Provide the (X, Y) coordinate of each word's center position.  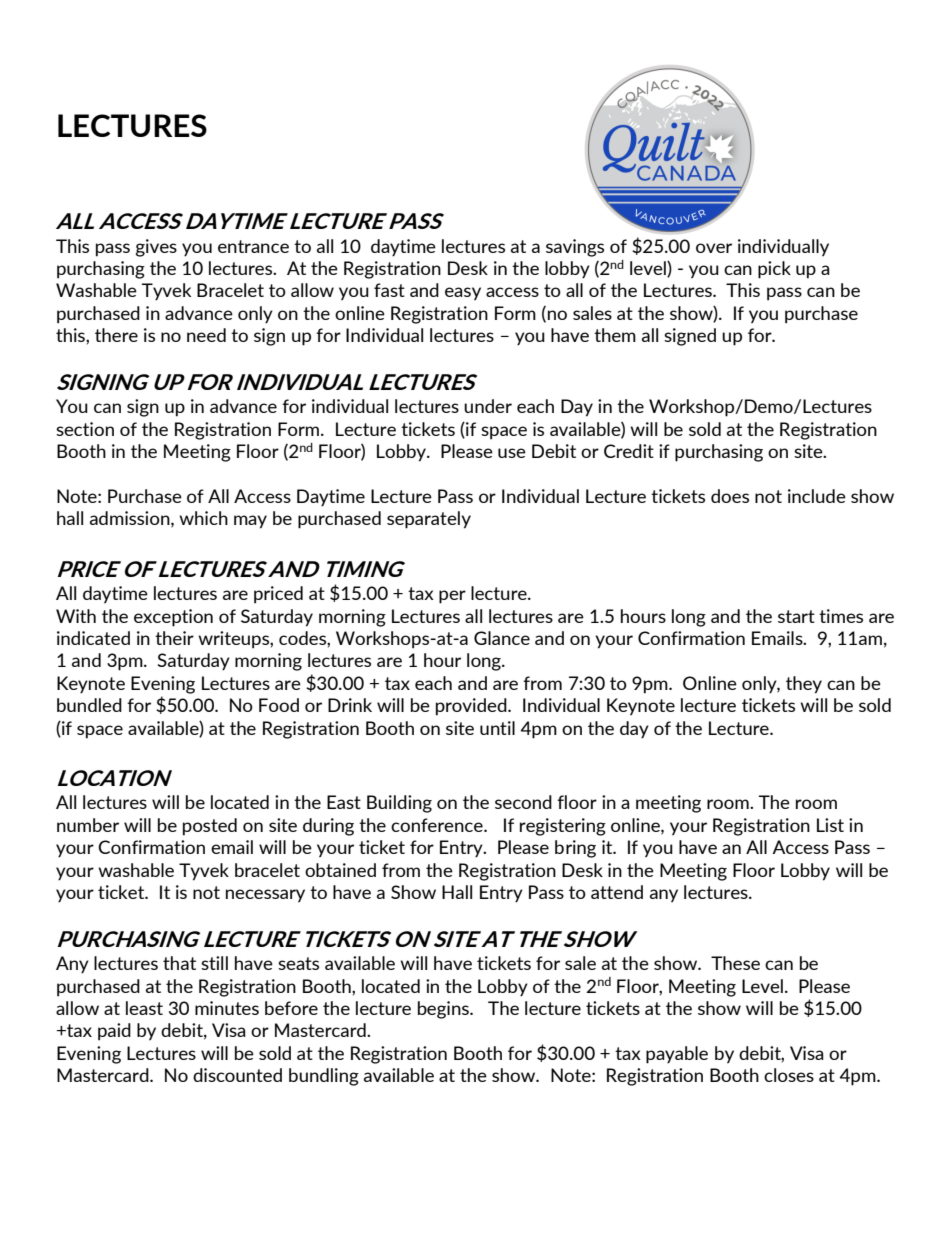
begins (444, 1010)
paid (114, 1032)
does (730, 496)
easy (463, 294)
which (203, 518)
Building (399, 804)
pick (774, 270)
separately (429, 520)
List (830, 825)
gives (156, 248)
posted (210, 827)
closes (789, 1075)
